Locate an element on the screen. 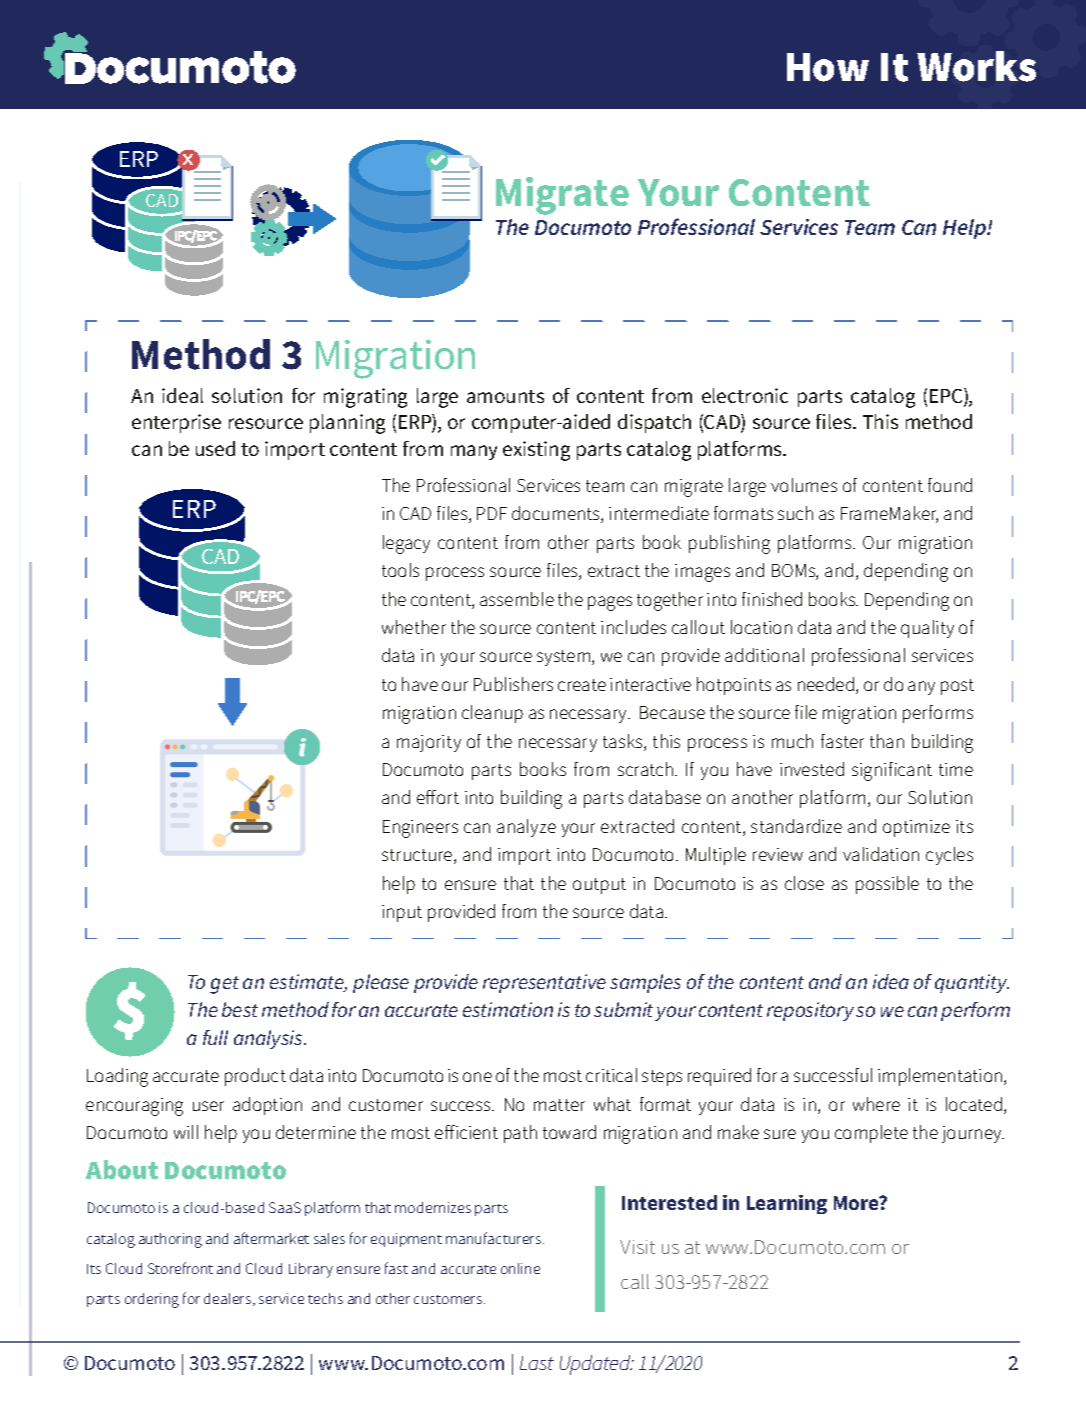  used is located at coordinates (215, 448).
